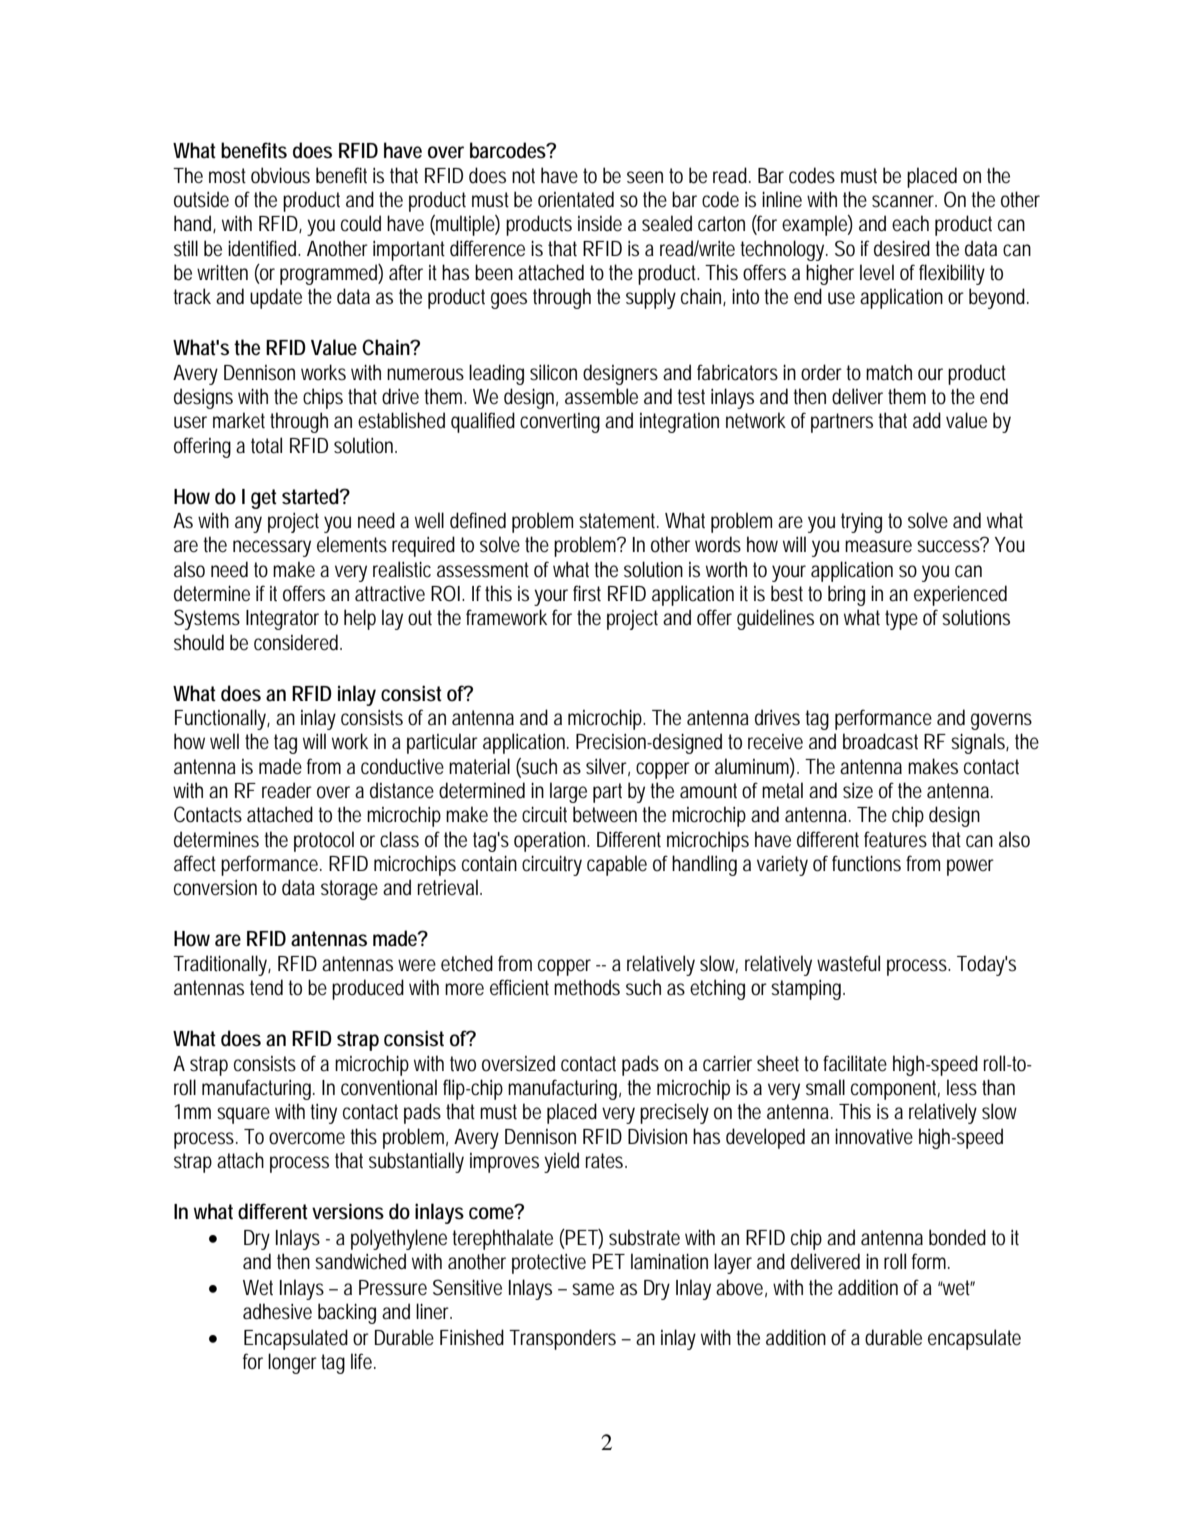 The image size is (1179, 1525). Describe the element at coordinates (855, 1063) in the page. I see `facilitate` at that location.
